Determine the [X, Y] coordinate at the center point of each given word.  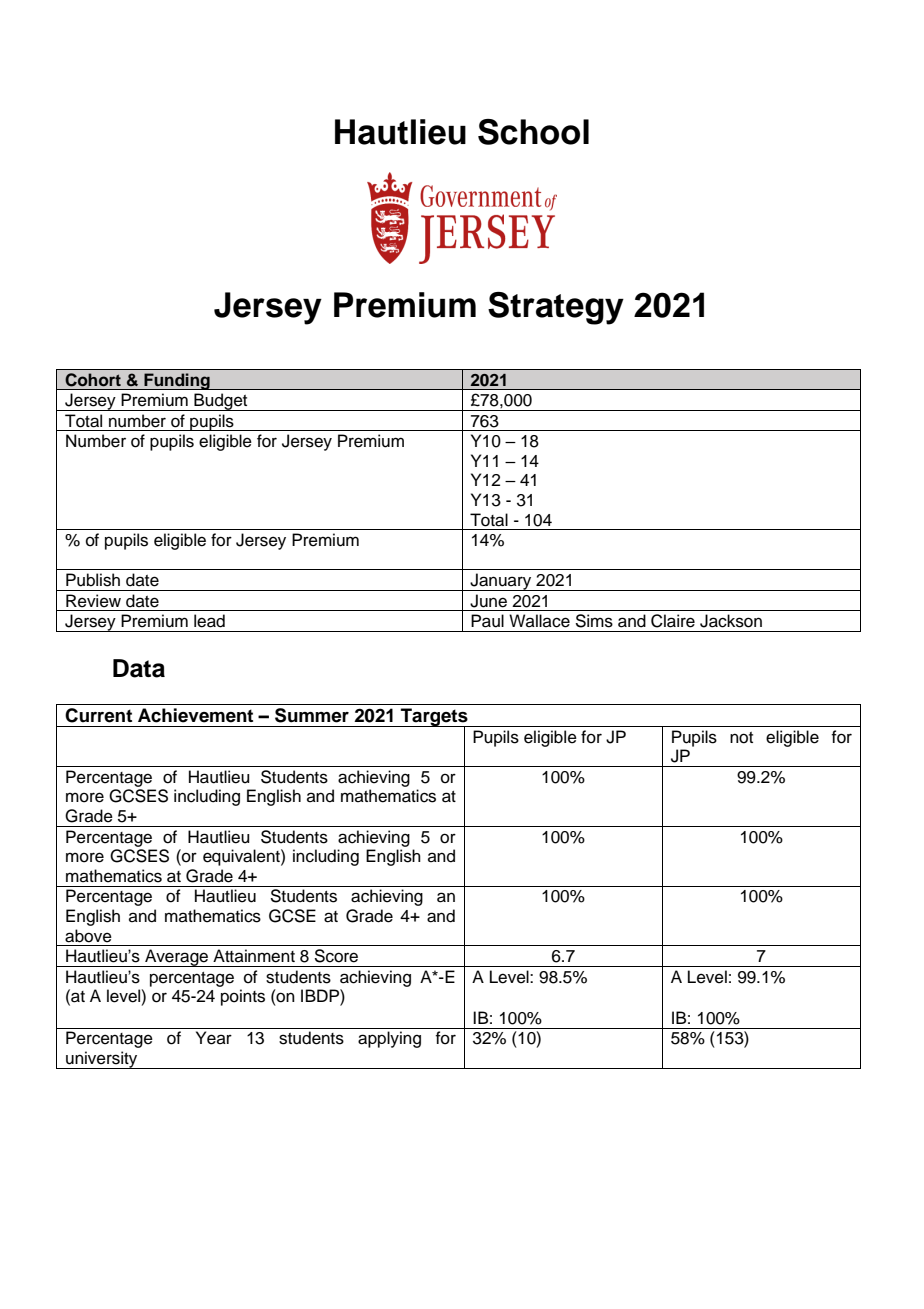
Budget [221, 402]
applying [389, 1039]
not [741, 738]
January [501, 582]
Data [139, 668]
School [533, 132]
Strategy [556, 308]
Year [214, 1038]
